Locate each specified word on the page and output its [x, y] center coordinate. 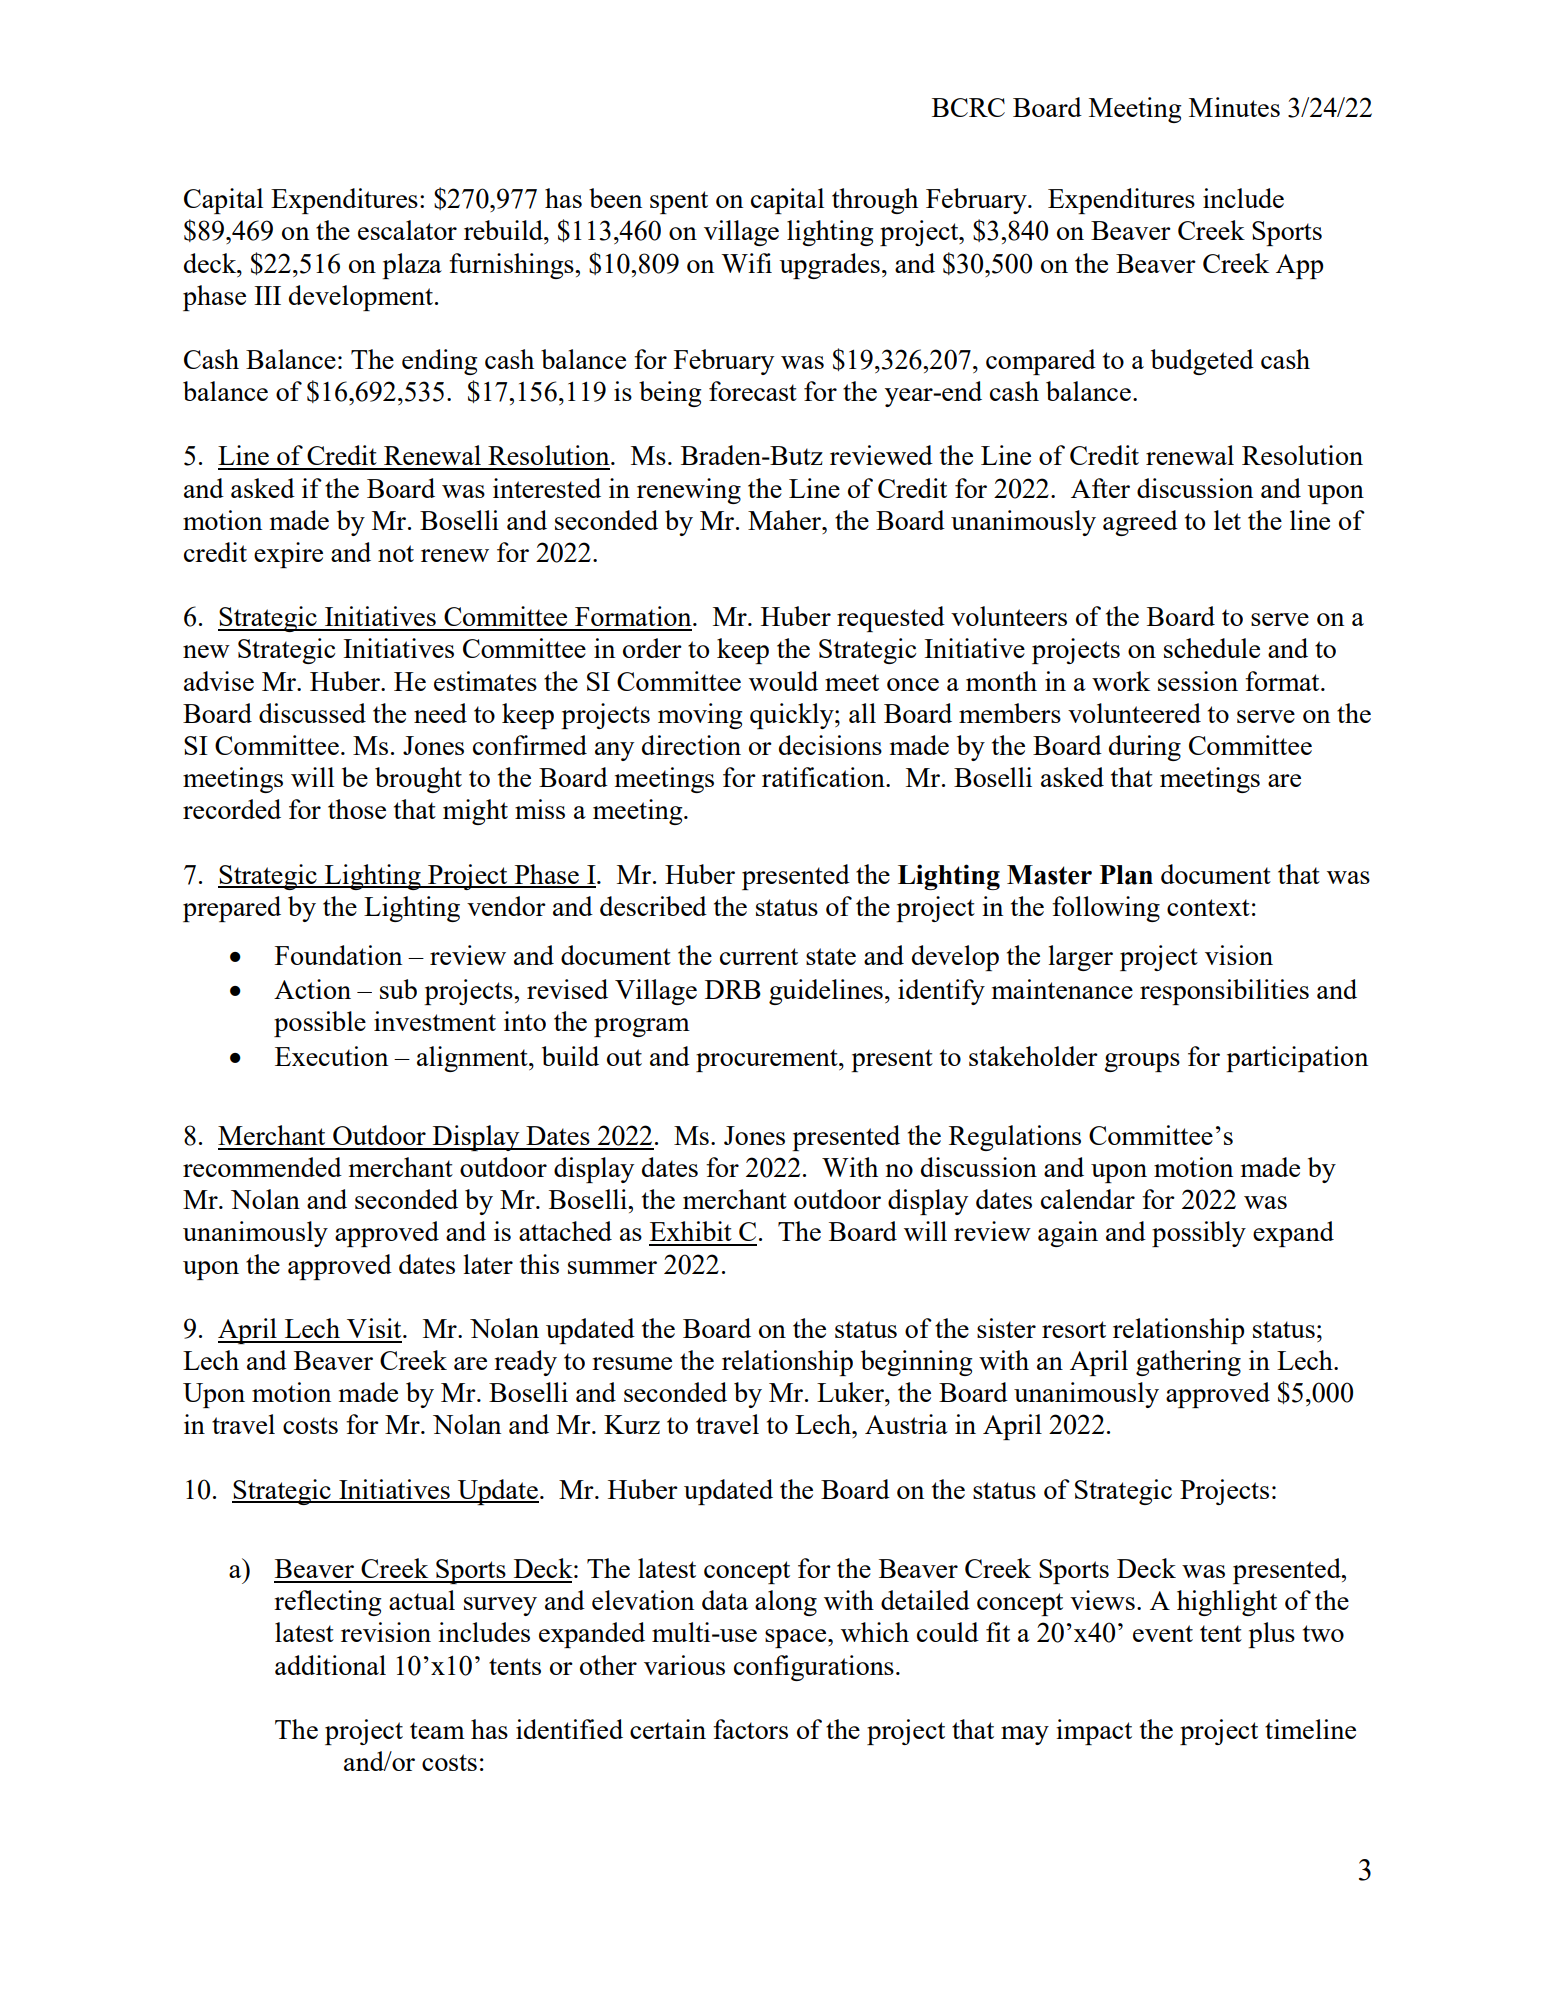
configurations [814, 1668]
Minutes [1234, 107]
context [1208, 907]
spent [679, 202]
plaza [412, 266]
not [396, 553]
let [1227, 520]
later [488, 1264]
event [1163, 1633]
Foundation [338, 955]
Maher [786, 520]
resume [632, 1363]
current [759, 956]
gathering [1188, 1363]
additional [330, 1665]
